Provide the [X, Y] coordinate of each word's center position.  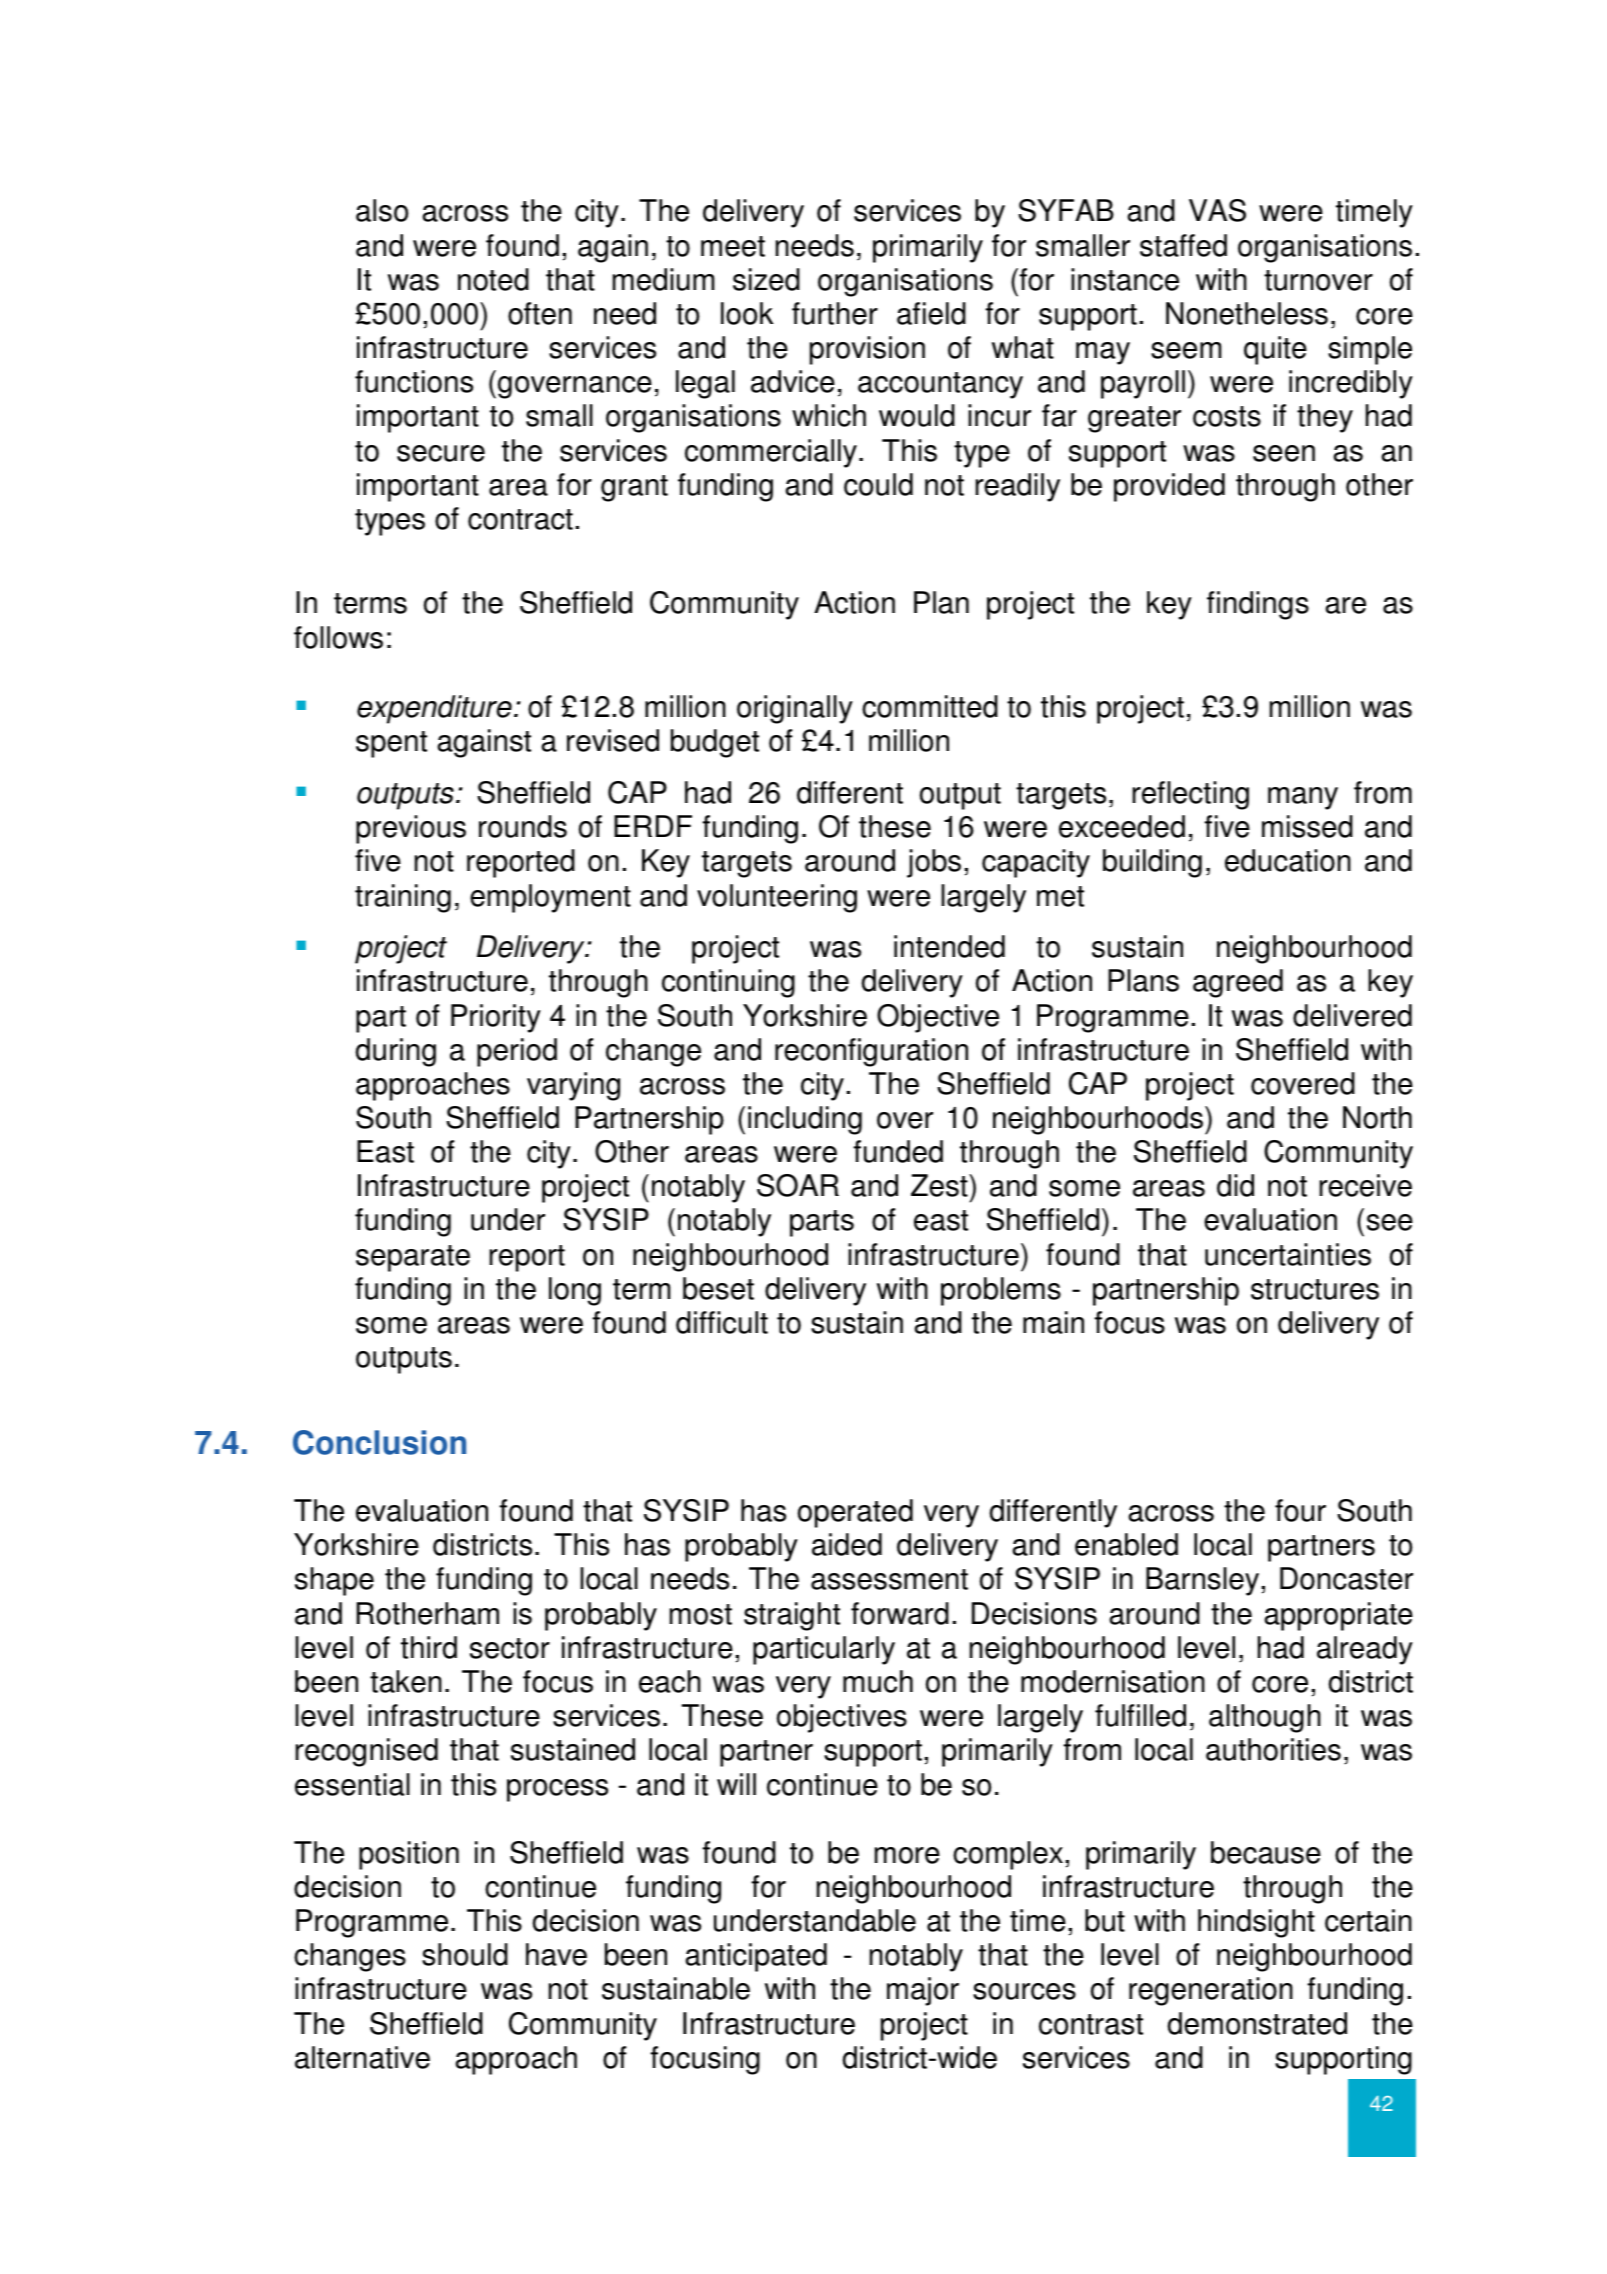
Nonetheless [1247, 313]
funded [898, 1151]
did [1235, 1185]
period [517, 1052]
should [465, 1954]
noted [493, 279]
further [835, 313]
